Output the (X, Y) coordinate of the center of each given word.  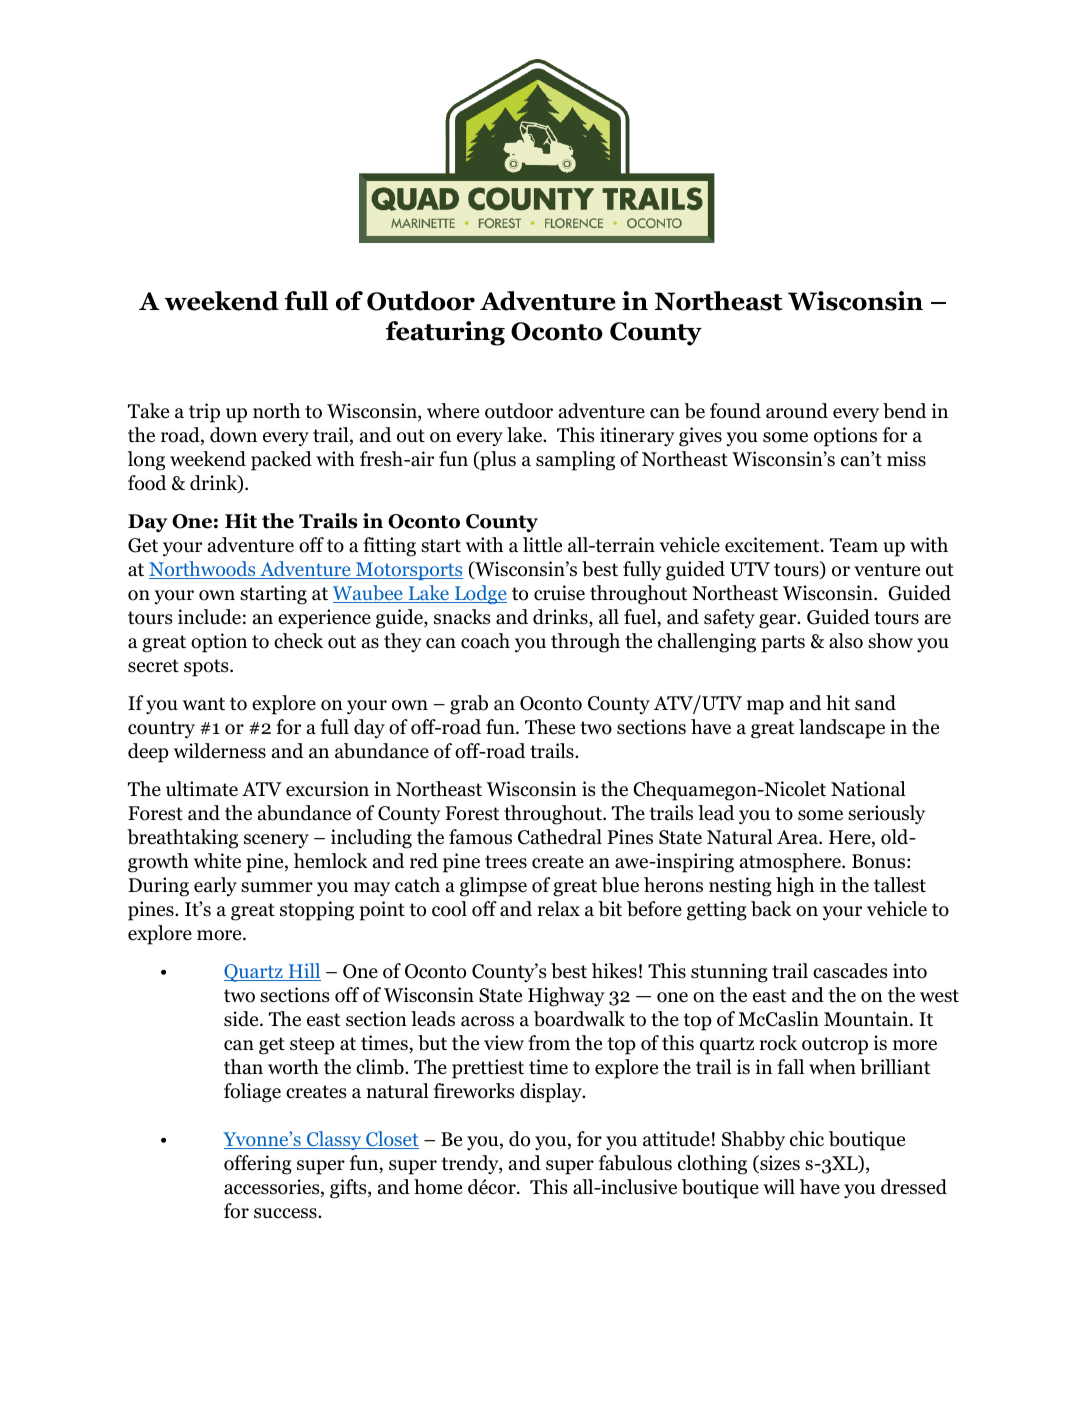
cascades (850, 971)
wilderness (220, 751)
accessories (273, 1188)
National (868, 789)
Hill (303, 972)
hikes (614, 971)
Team (854, 545)
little (542, 545)
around (797, 411)
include (209, 617)
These (550, 727)
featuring (445, 333)
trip (204, 413)
